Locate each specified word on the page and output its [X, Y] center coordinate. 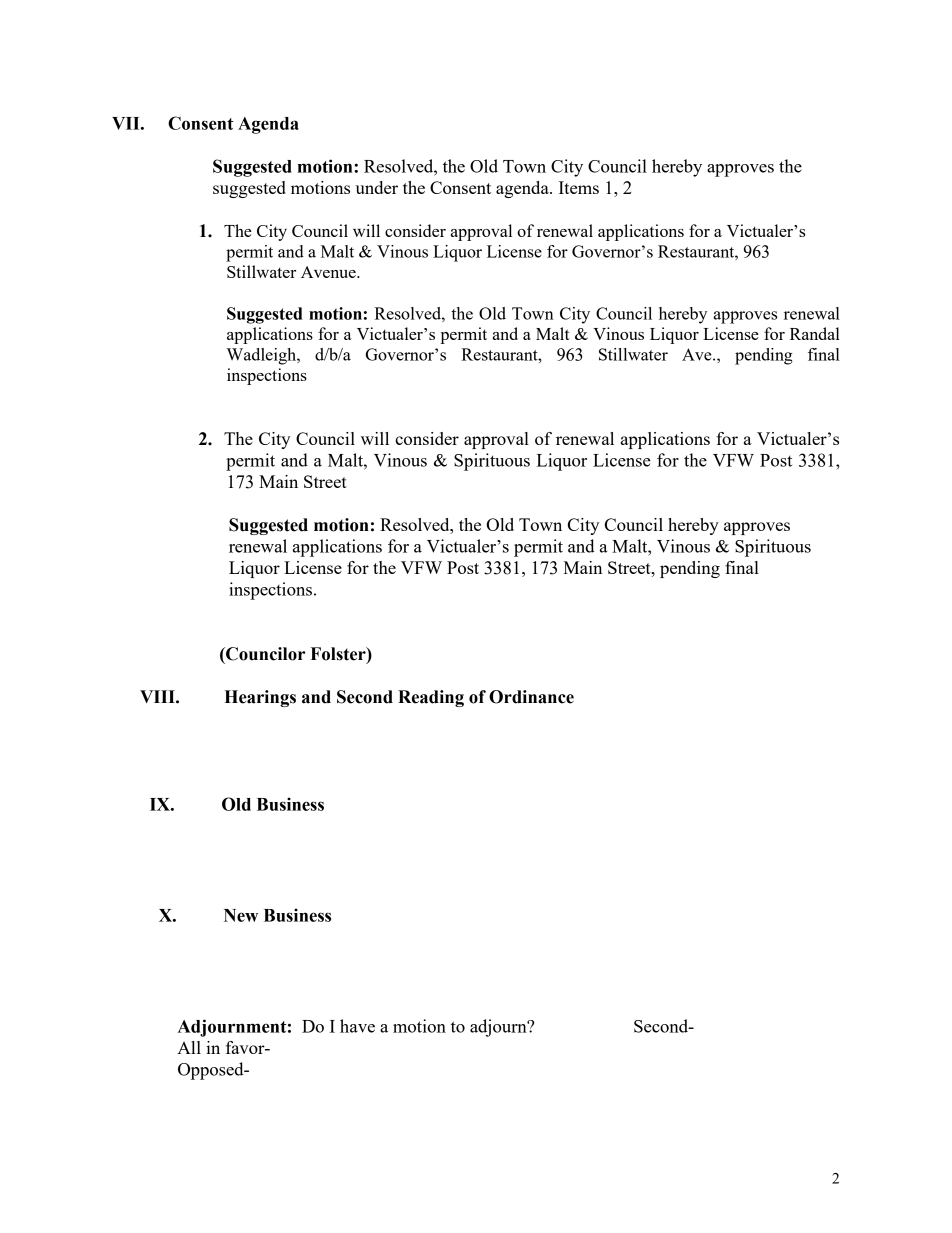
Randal [815, 333]
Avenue [329, 272]
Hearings [260, 698]
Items [579, 187]
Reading [431, 698]
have [357, 1026]
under [376, 187]
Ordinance [531, 697]
